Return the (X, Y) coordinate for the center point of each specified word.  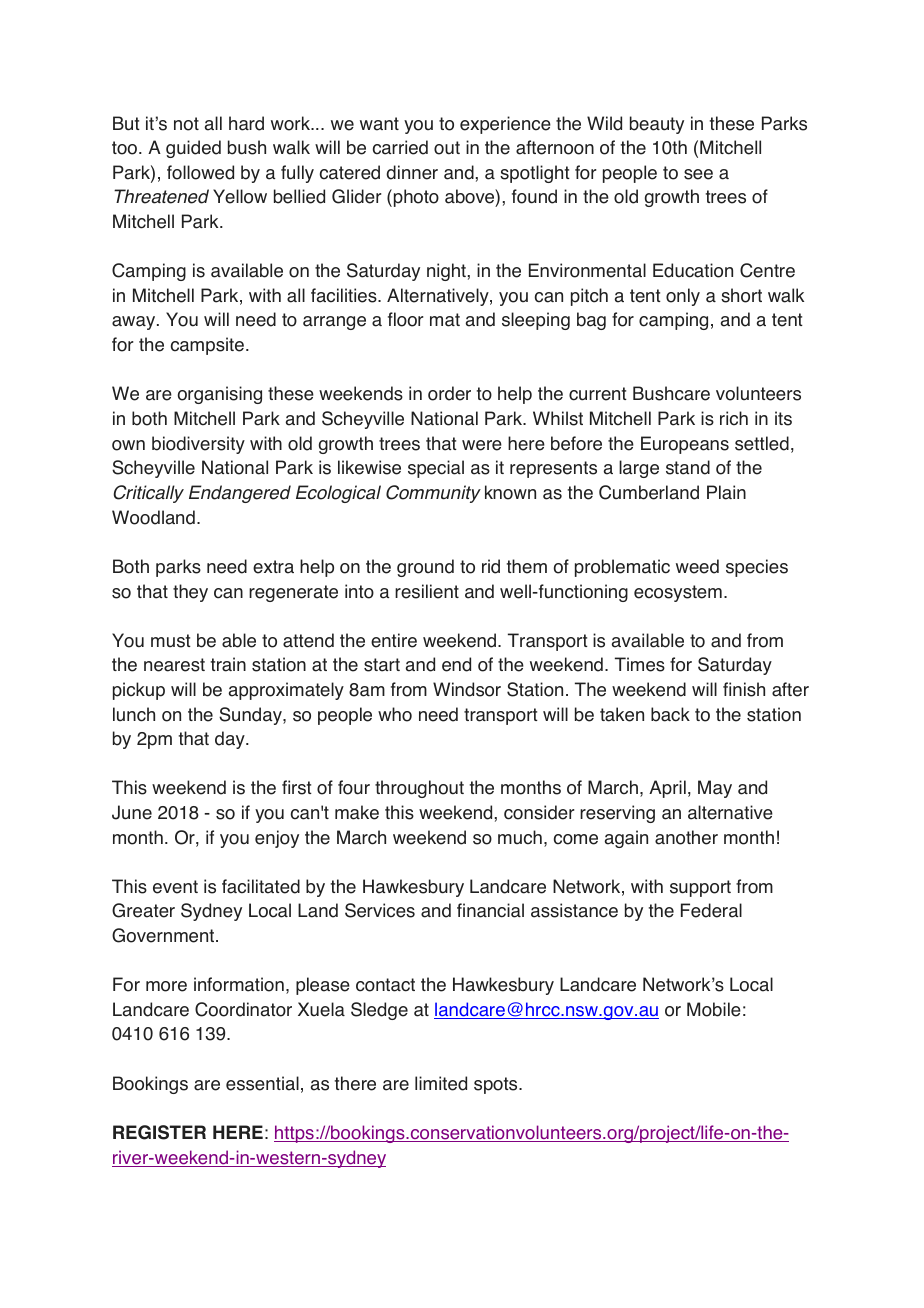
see (698, 174)
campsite (207, 346)
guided (193, 149)
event (175, 887)
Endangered (240, 494)
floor (406, 319)
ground (425, 568)
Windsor (467, 689)
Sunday (251, 716)
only (683, 297)
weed (697, 566)
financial (490, 910)
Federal (711, 910)
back (670, 714)
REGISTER (159, 1132)
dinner (412, 172)
